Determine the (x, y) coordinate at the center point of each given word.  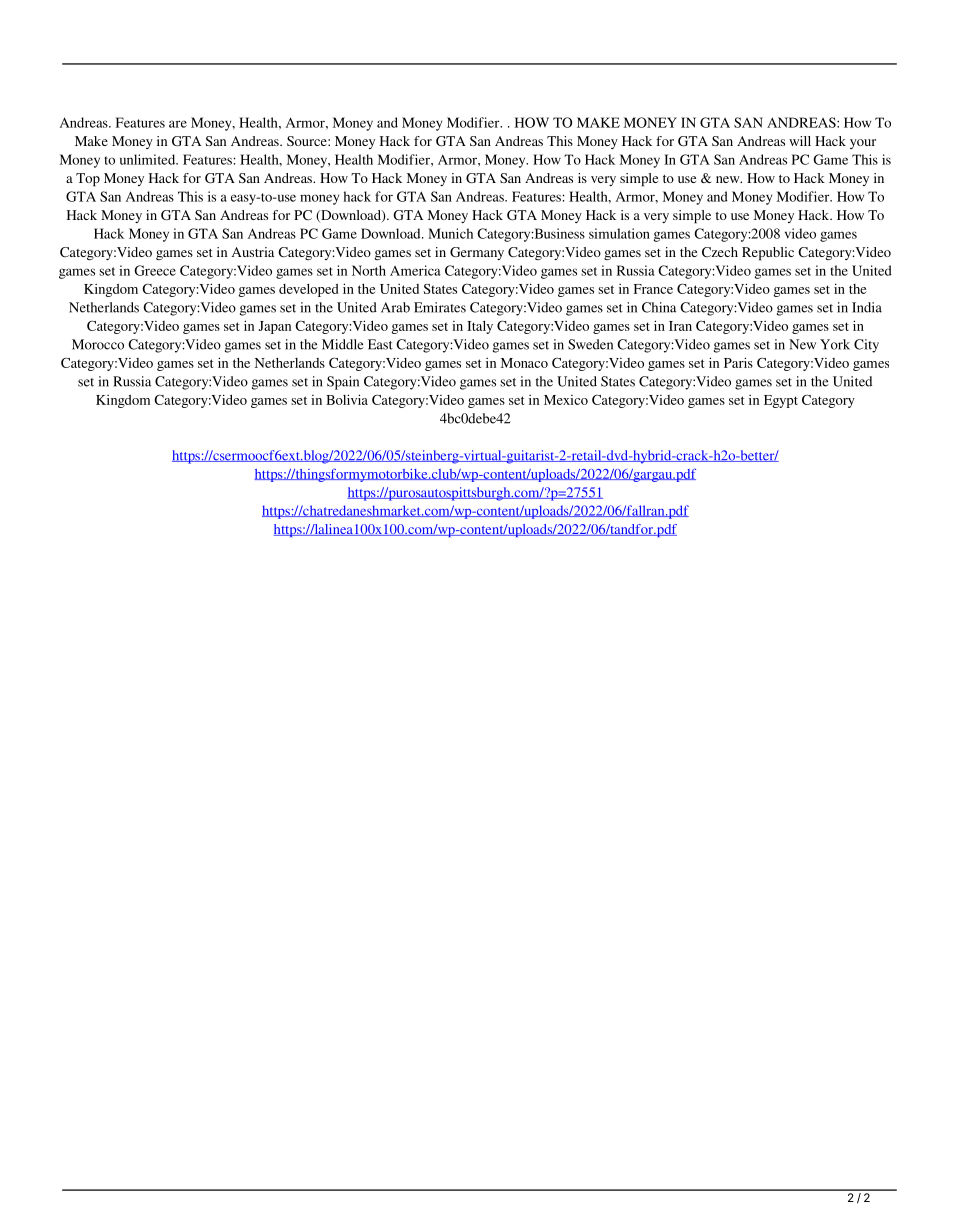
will (800, 141)
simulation (619, 233)
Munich (450, 233)
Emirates (440, 307)
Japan (275, 327)
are (178, 124)
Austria (253, 252)
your (863, 144)
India (867, 307)
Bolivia (347, 399)
